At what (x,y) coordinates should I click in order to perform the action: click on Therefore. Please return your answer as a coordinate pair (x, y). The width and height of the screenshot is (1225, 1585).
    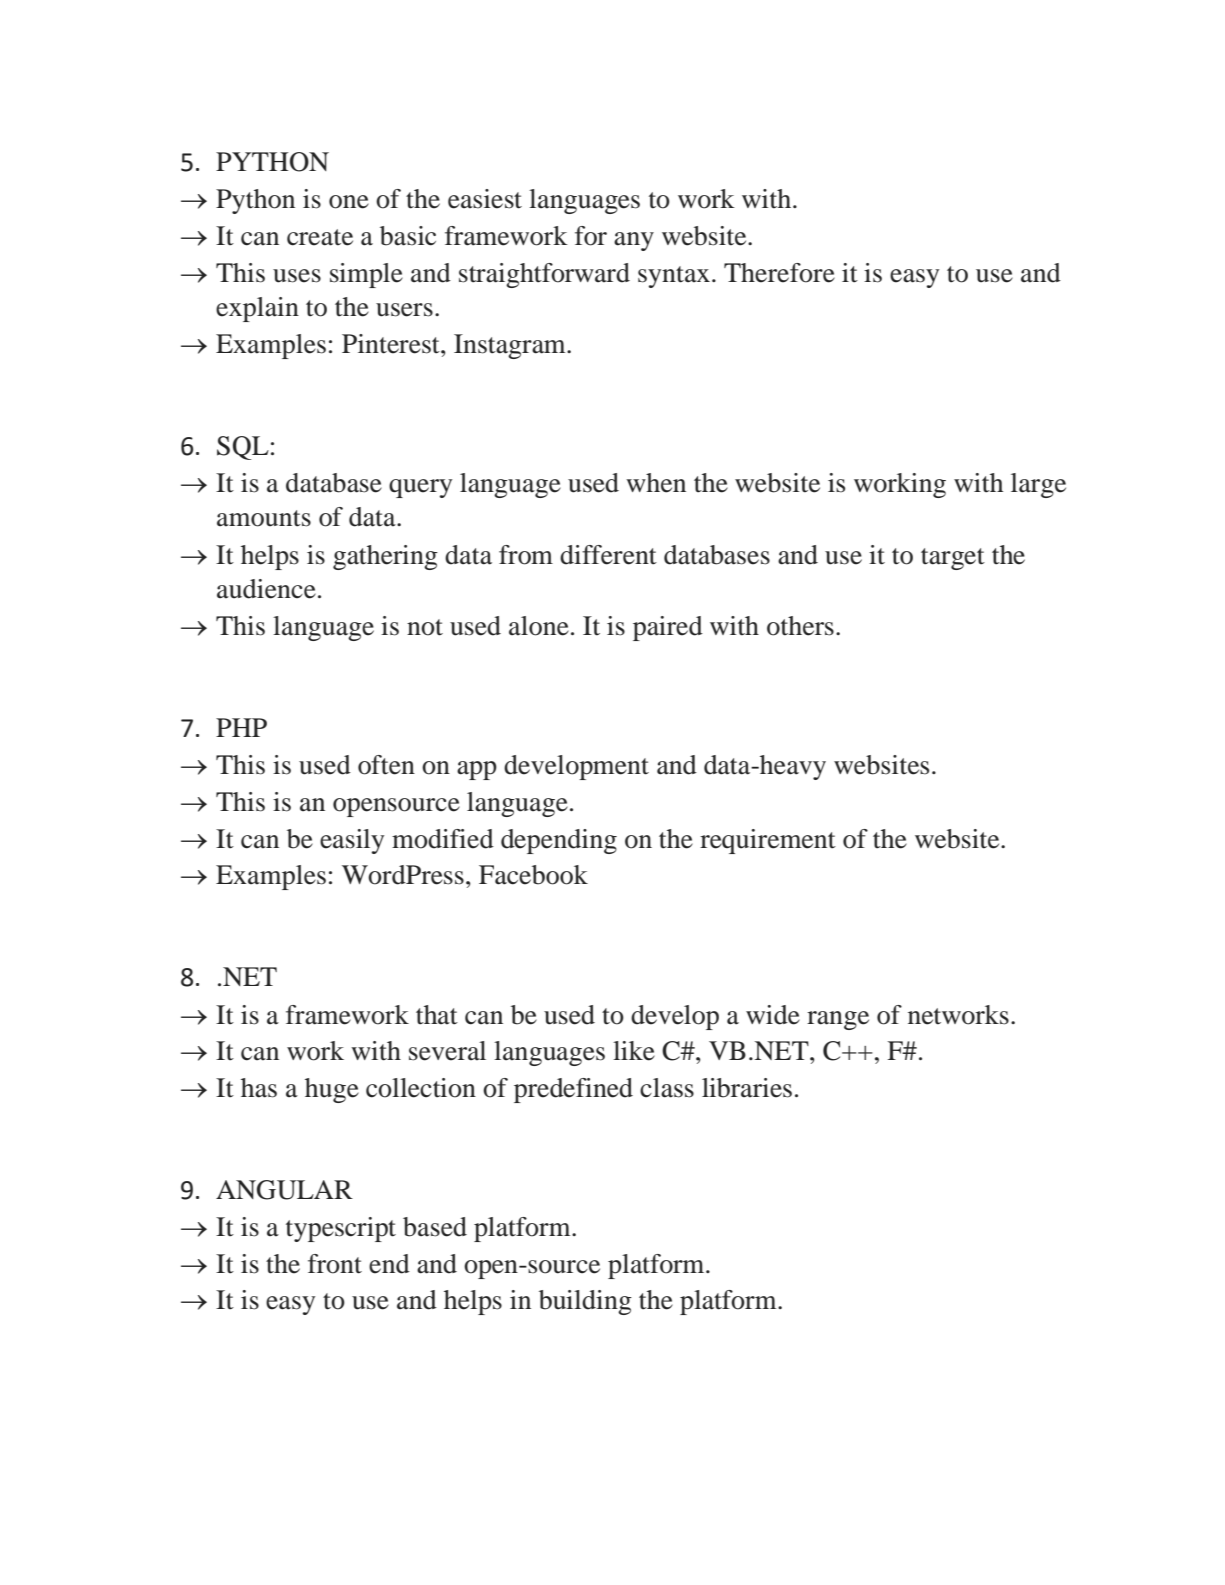
    Looking at the image, I should click on (779, 273).
